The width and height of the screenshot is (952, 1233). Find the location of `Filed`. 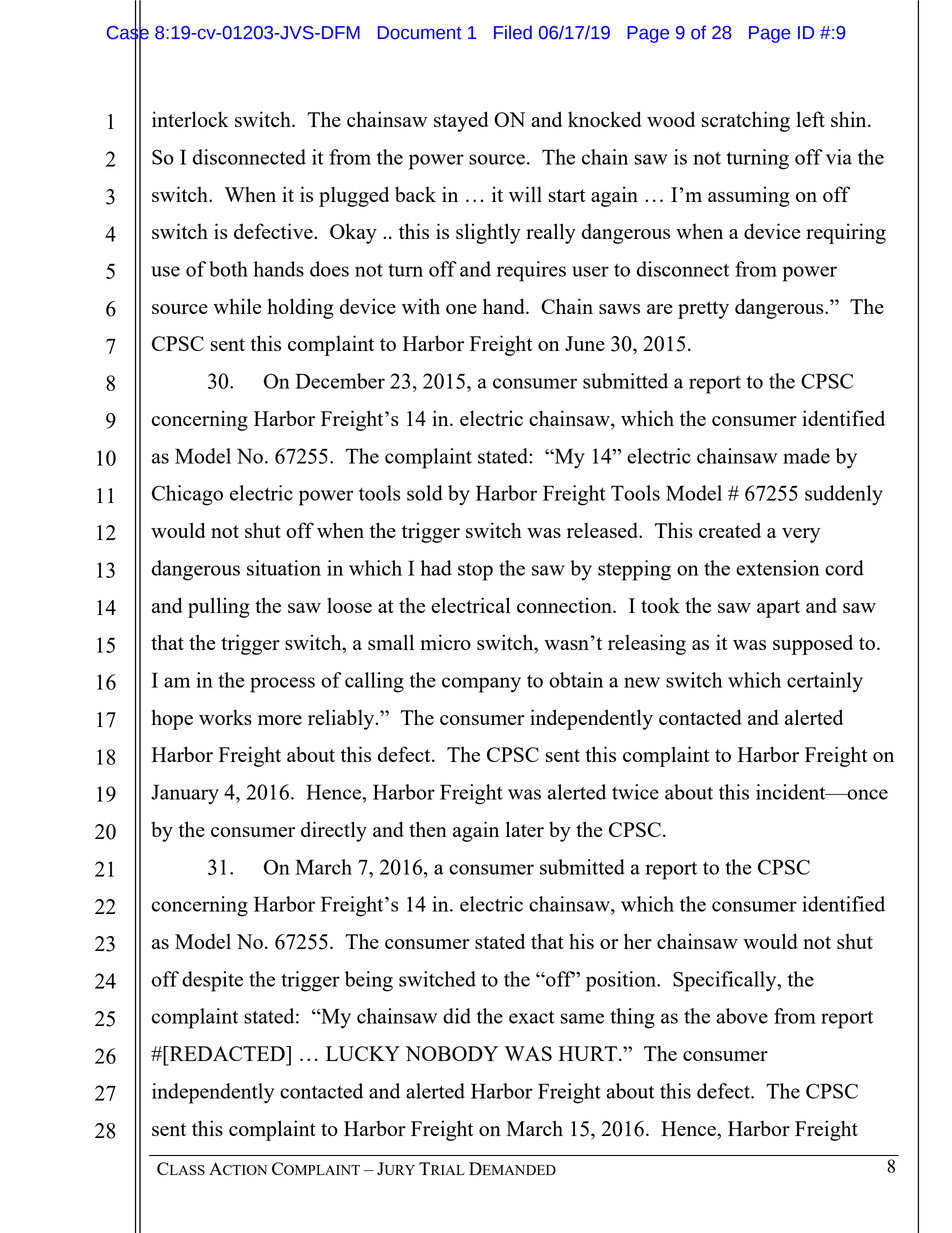

Filed is located at coordinates (513, 32).
